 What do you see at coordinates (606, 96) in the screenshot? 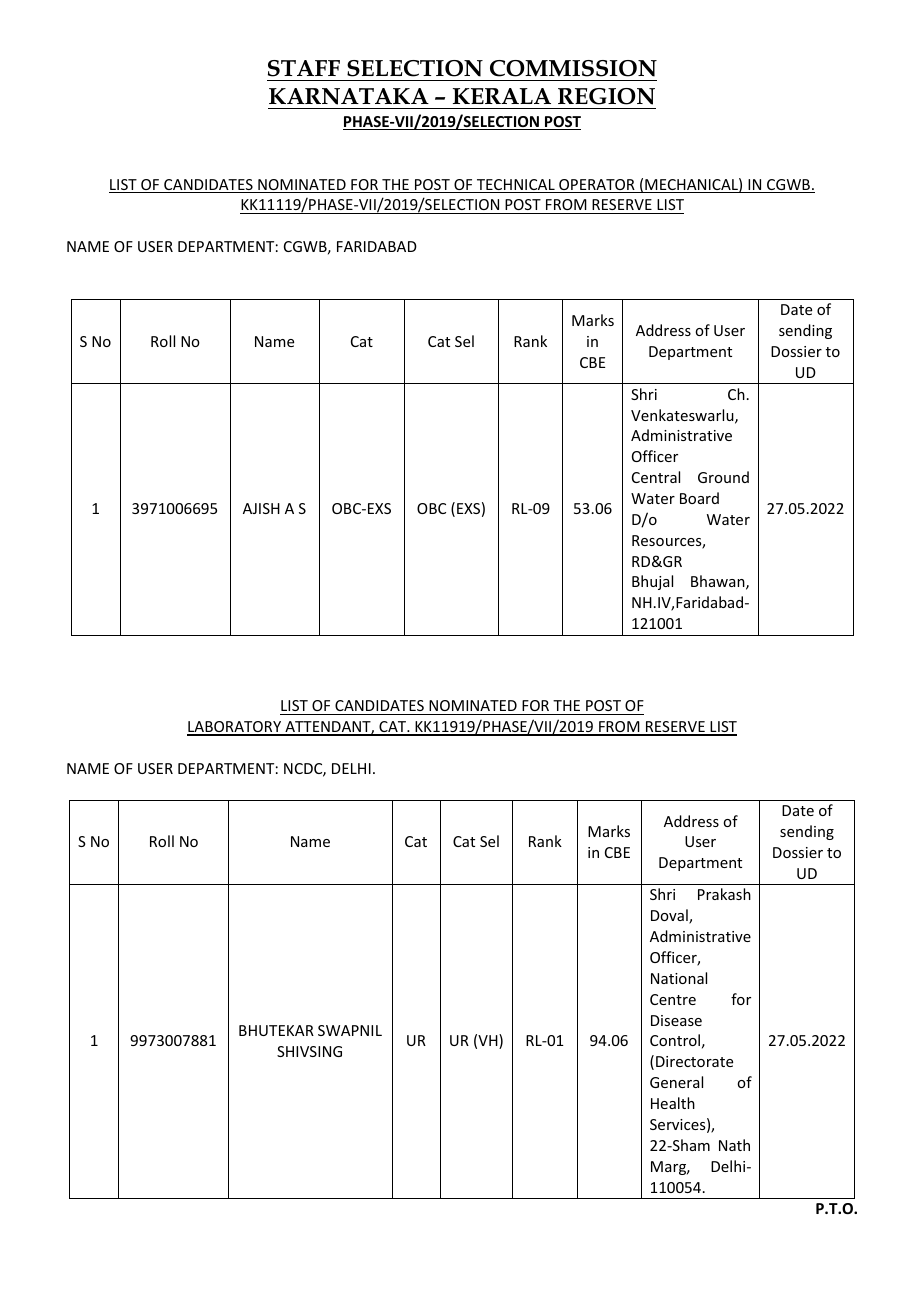
I see `REGION` at bounding box center [606, 96].
